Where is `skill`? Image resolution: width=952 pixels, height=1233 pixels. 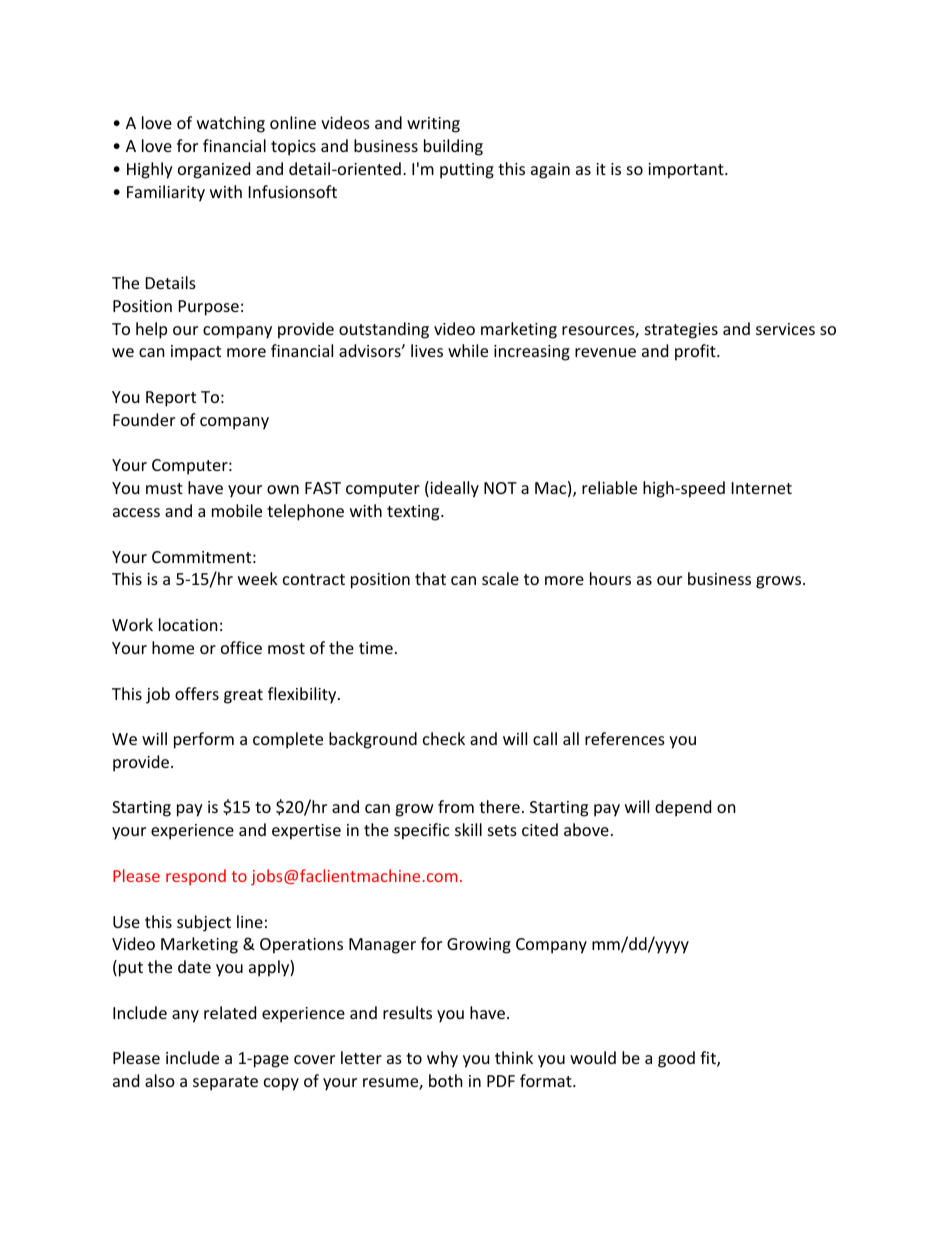 skill is located at coordinates (468, 829).
